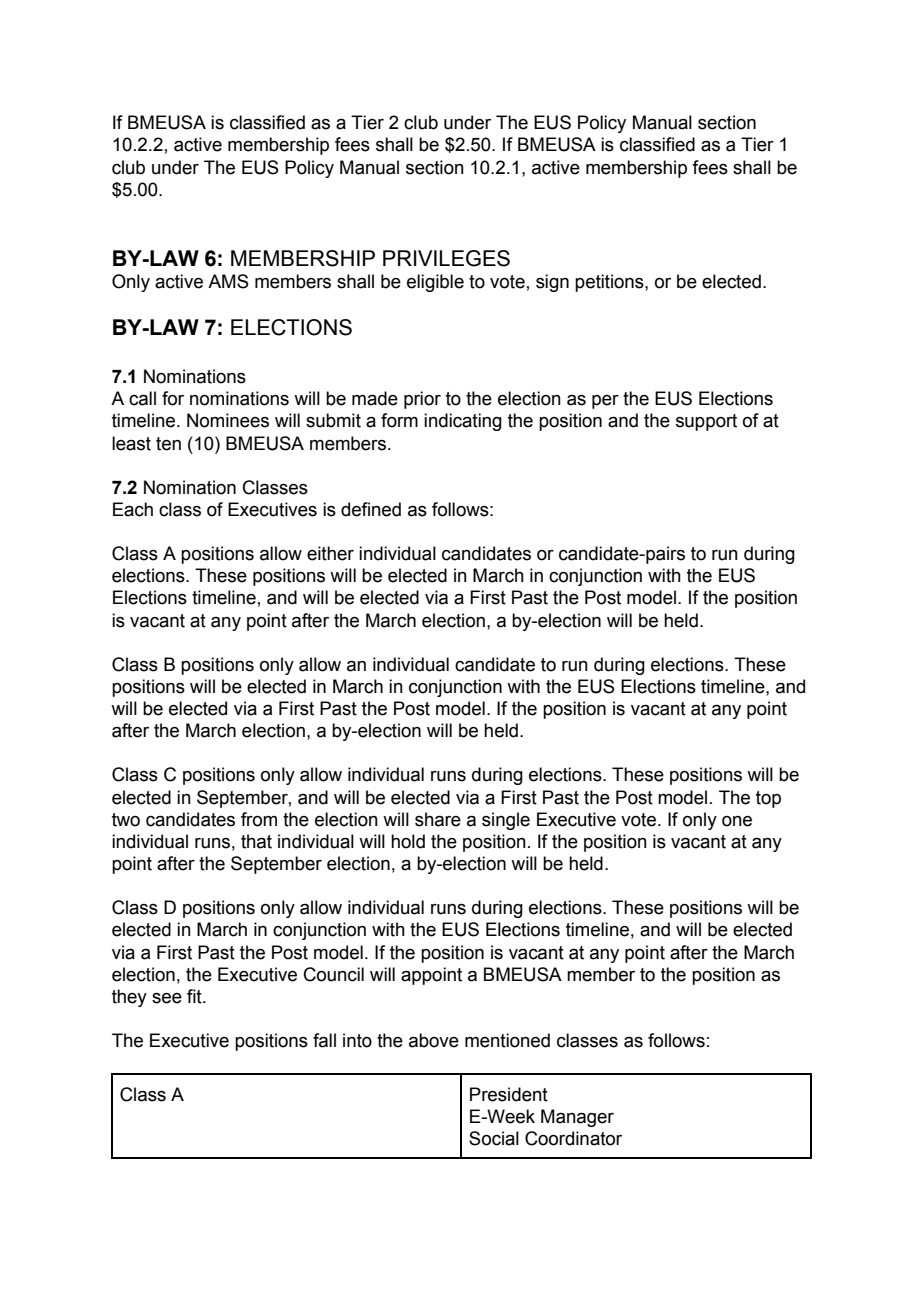  What do you see at coordinates (610, 283) in the document?
I see `petitions` at bounding box center [610, 283].
